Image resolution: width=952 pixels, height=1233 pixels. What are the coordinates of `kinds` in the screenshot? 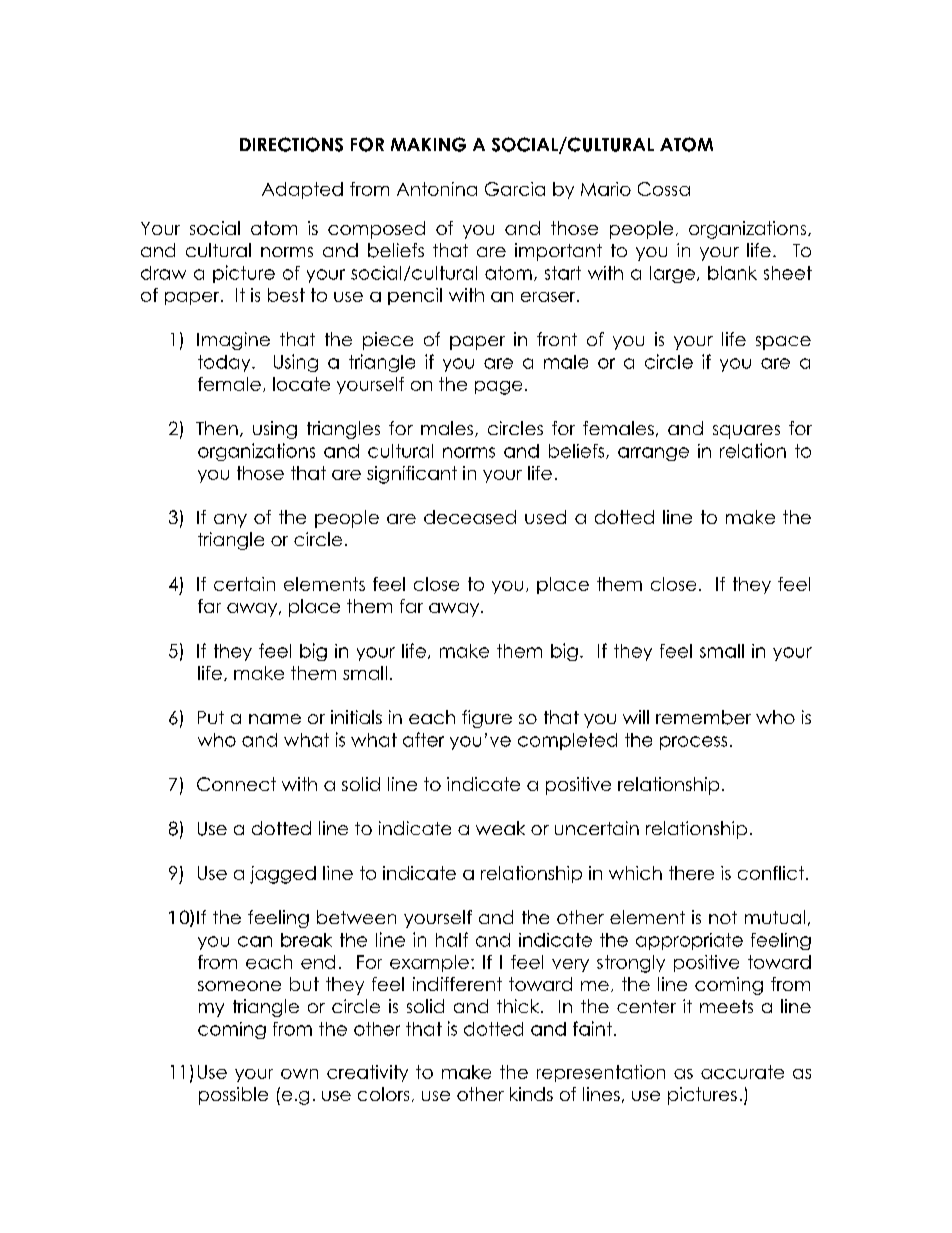 It's located at (531, 1094).
